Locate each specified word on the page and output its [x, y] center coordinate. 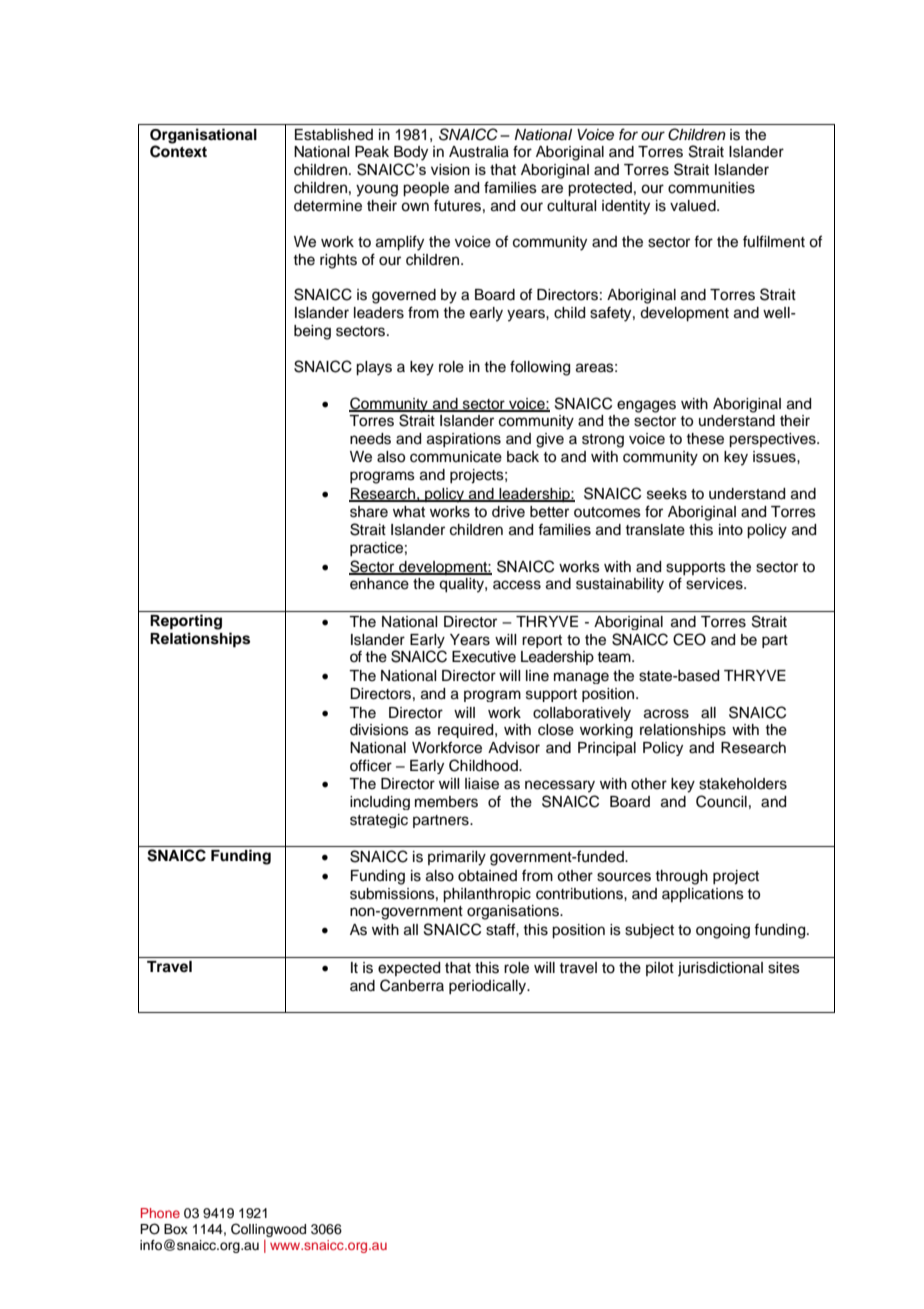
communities [711, 188]
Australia [479, 152]
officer [371, 765]
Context [178, 151]
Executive [484, 657]
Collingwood [268, 1230]
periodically [489, 987]
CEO [689, 639]
